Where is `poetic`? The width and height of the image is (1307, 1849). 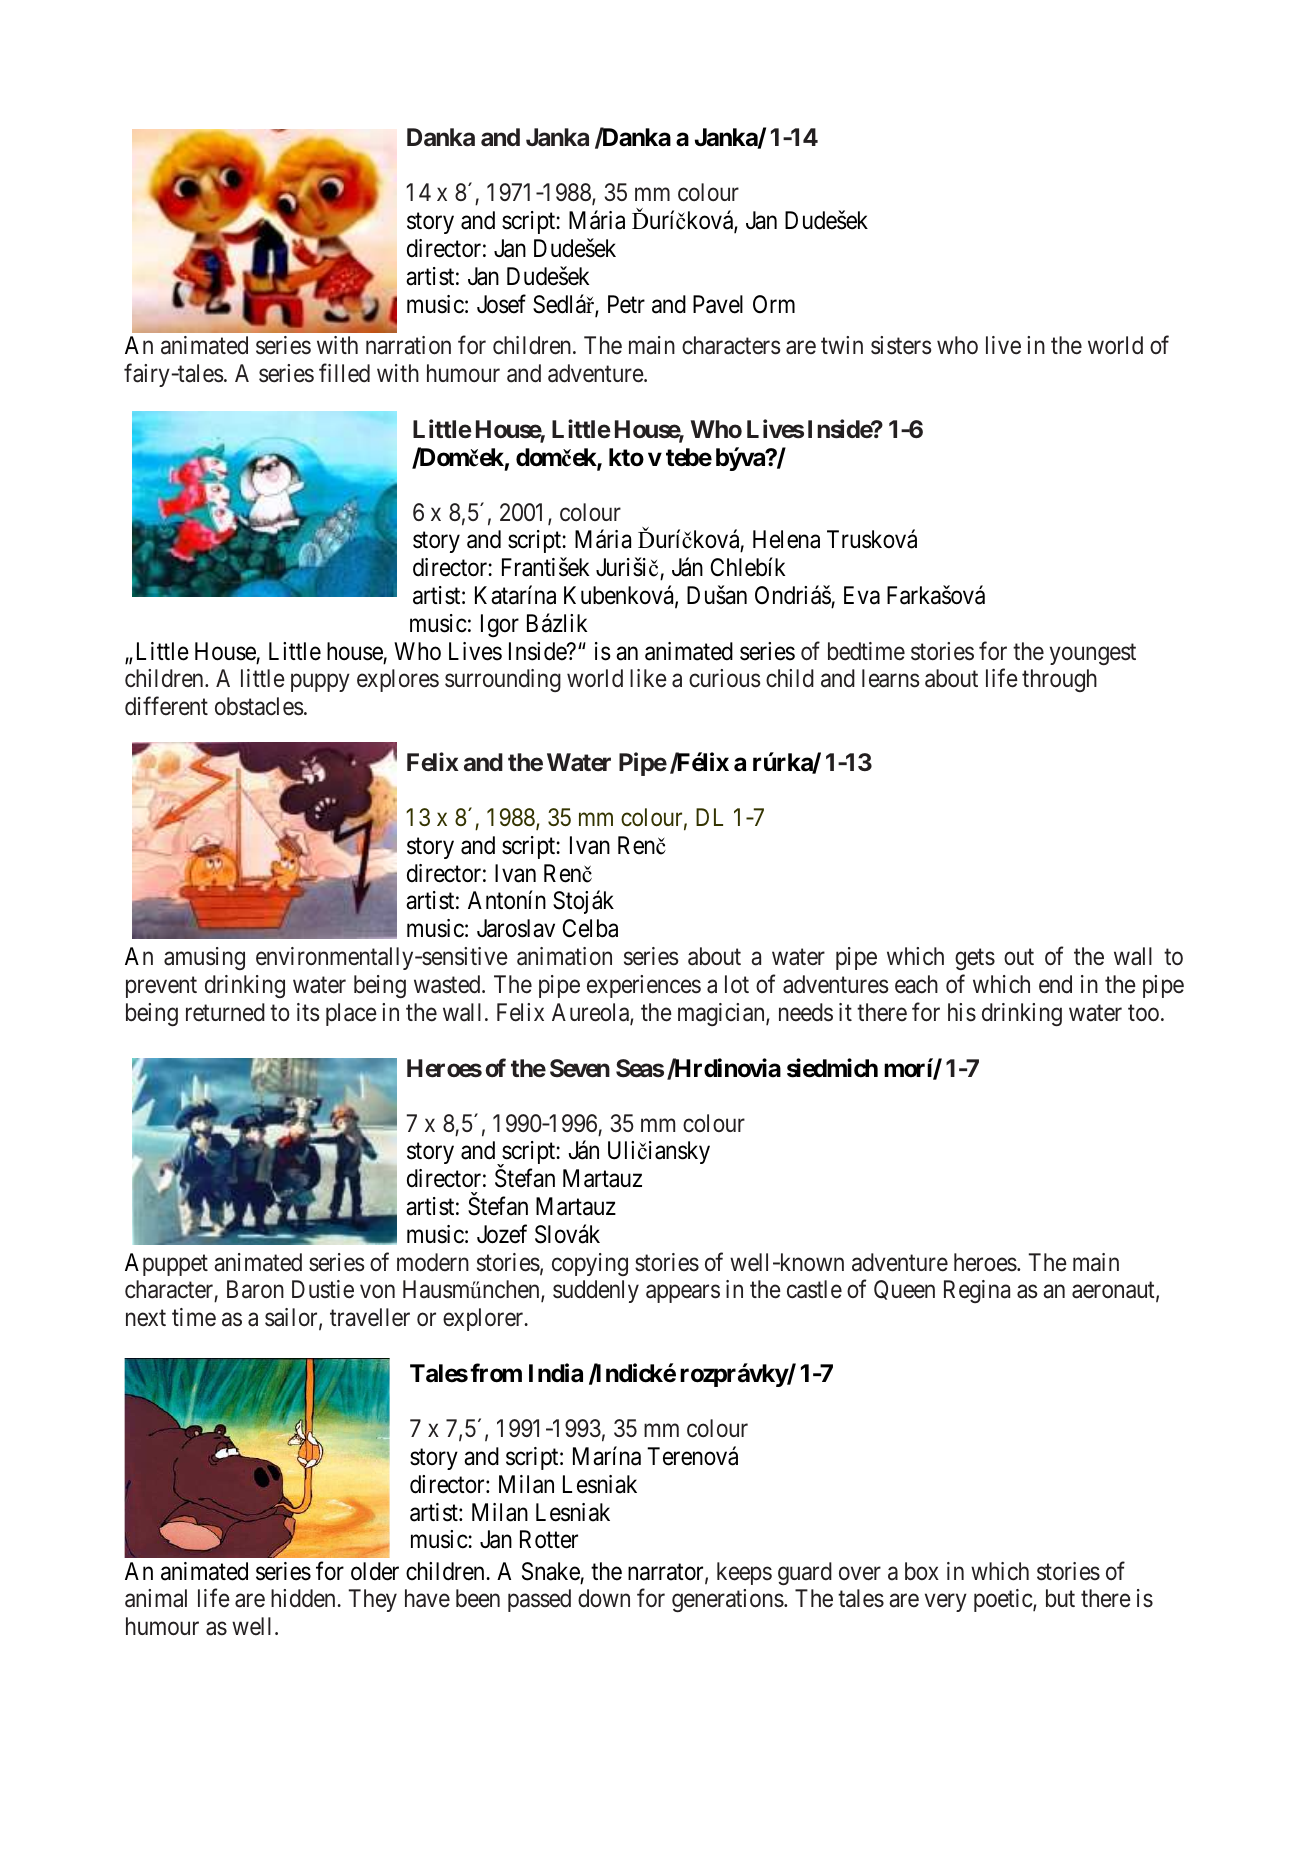
poetic is located at coordinates (1004, 1600).
